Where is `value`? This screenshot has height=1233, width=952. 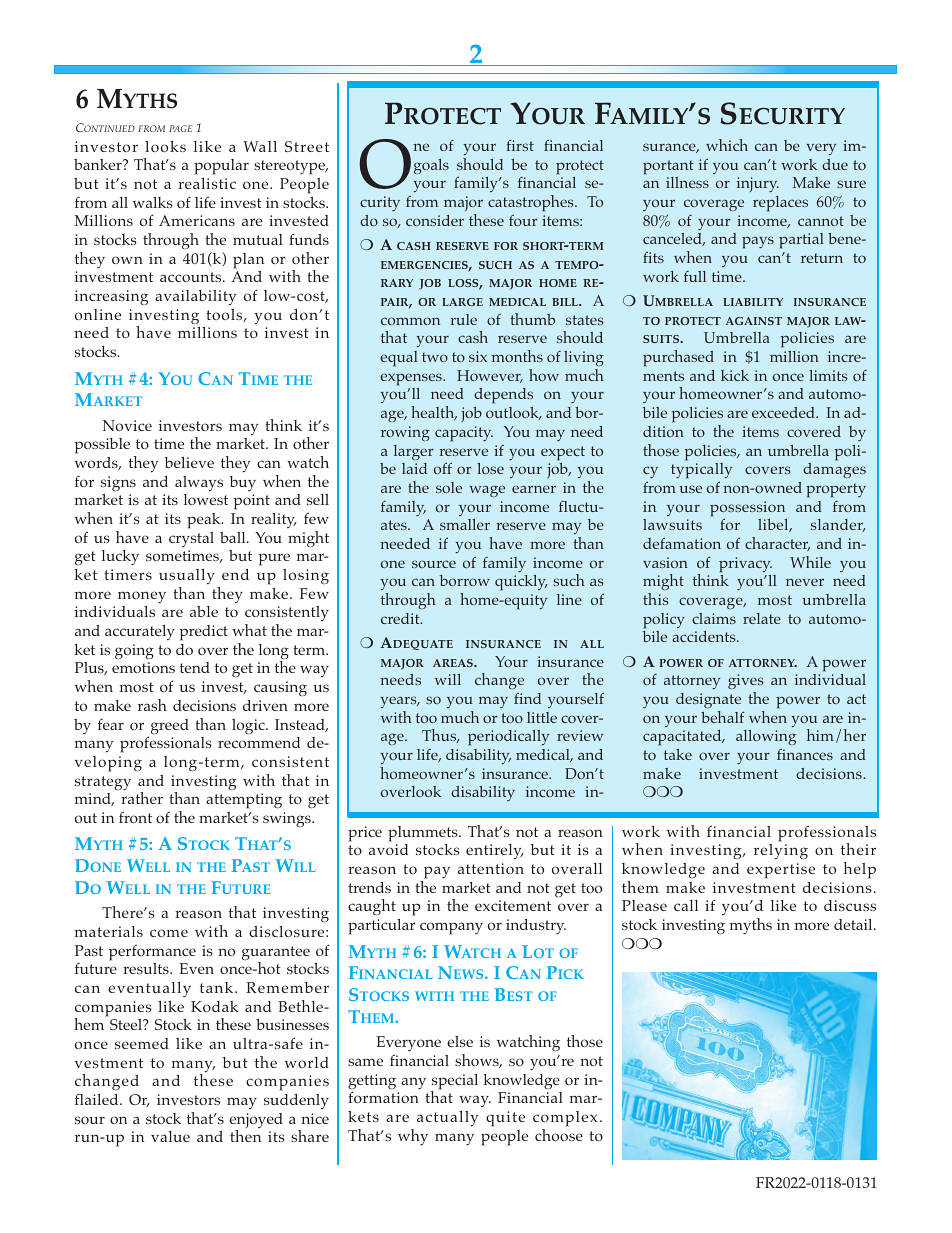
value is located at coordinates (170, 1136).
